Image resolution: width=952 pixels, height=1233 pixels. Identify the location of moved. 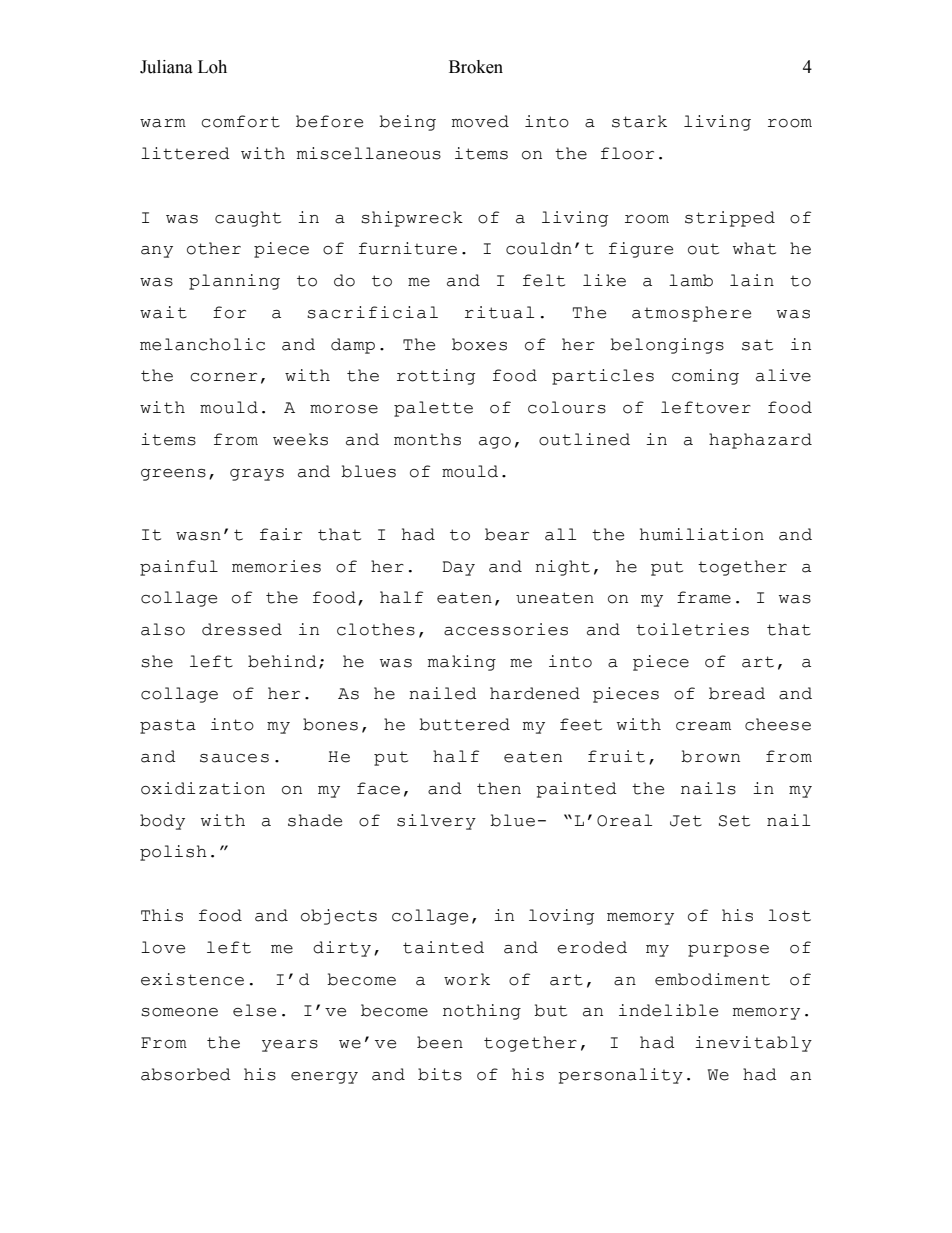
(480, 121).
